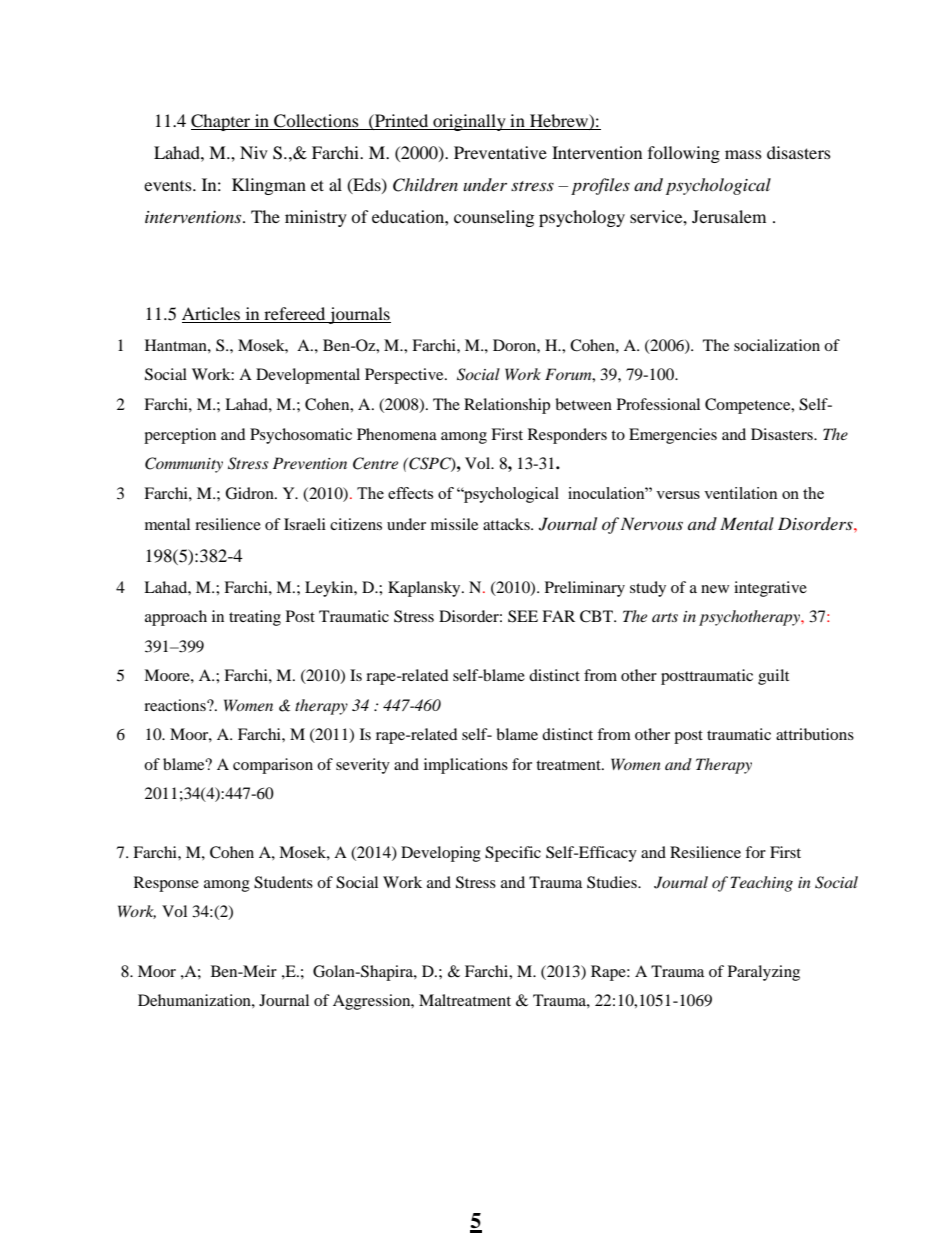  What do you see at coordinates (815, 734) in the screenshot?
I see `attributions` at bounding box center [815, 734].
